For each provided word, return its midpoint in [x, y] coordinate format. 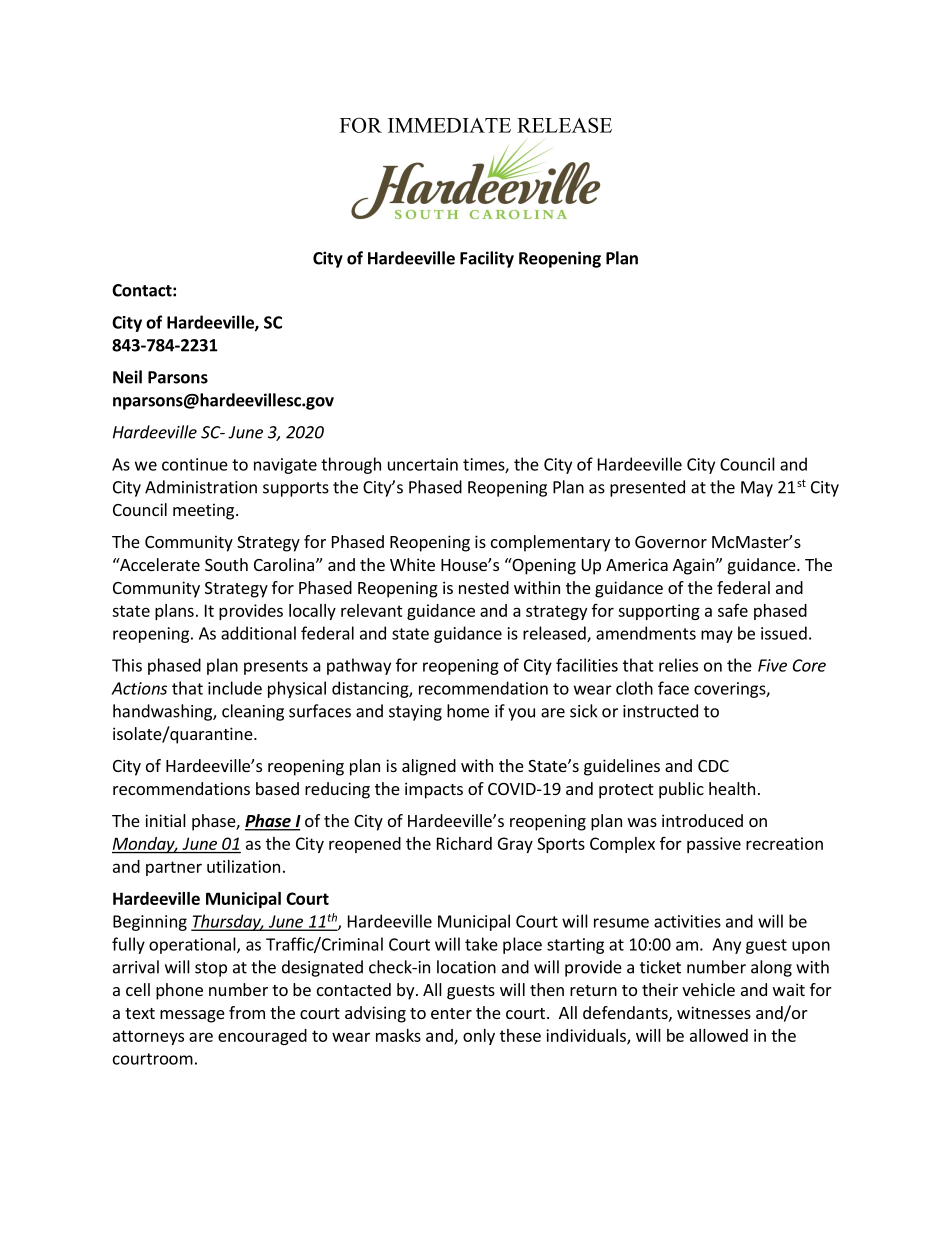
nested [484, 587]
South [226, 564]
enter [451, 1013]
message [192, 1016]
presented [647, 488]
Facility [487, 259]
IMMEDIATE [449, 125]
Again [693, 566]
